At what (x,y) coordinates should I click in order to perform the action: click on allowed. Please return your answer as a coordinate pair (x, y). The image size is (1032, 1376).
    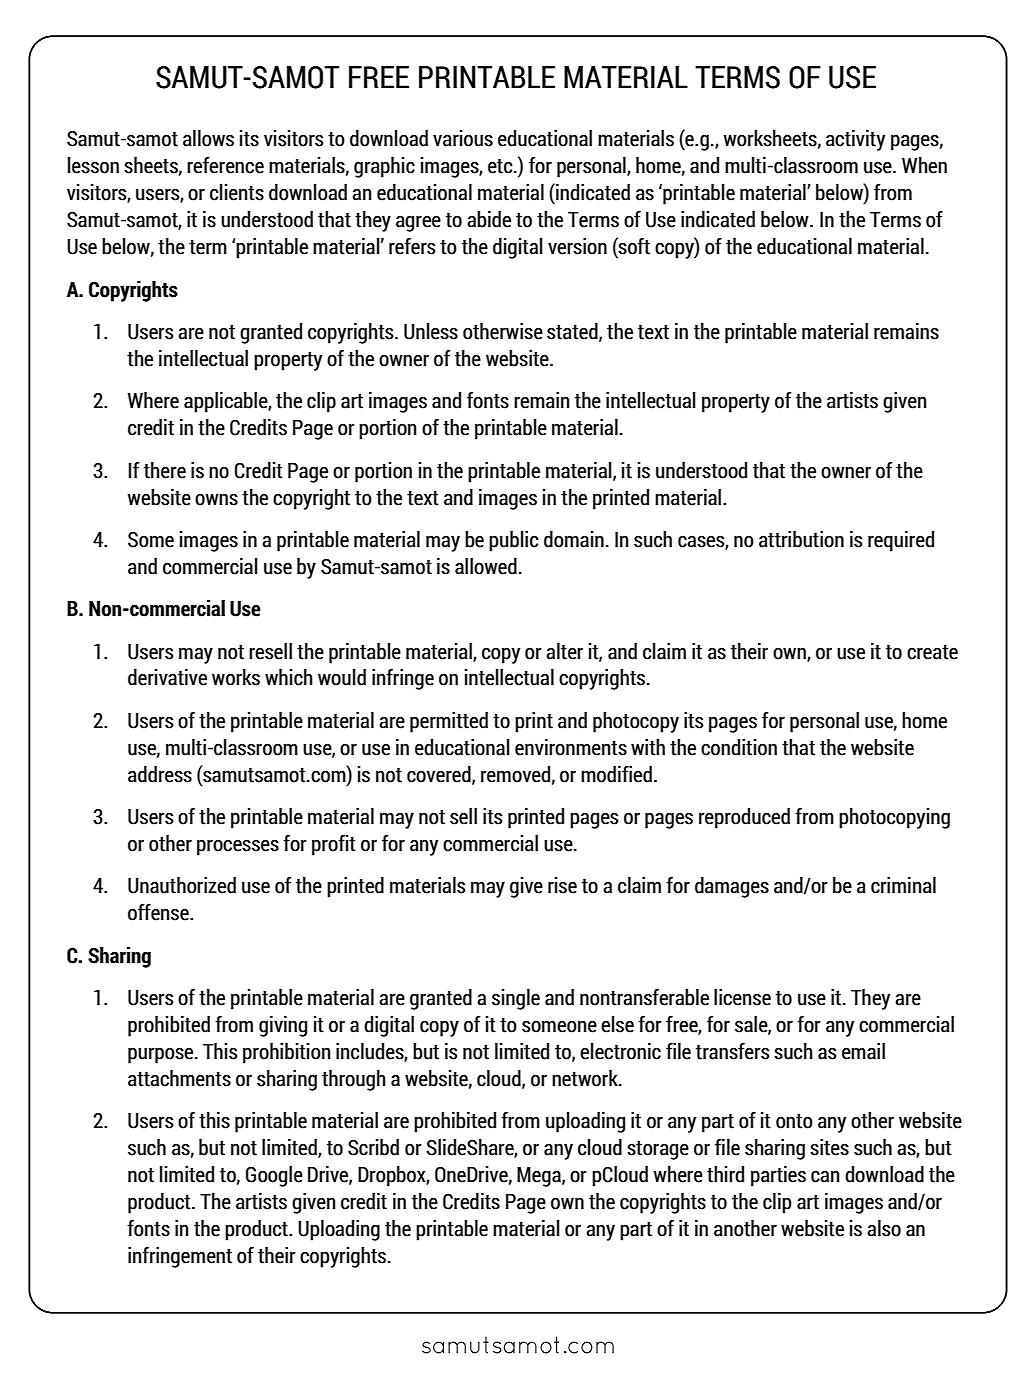
    Looking at the image, I should click on (486, 566).
